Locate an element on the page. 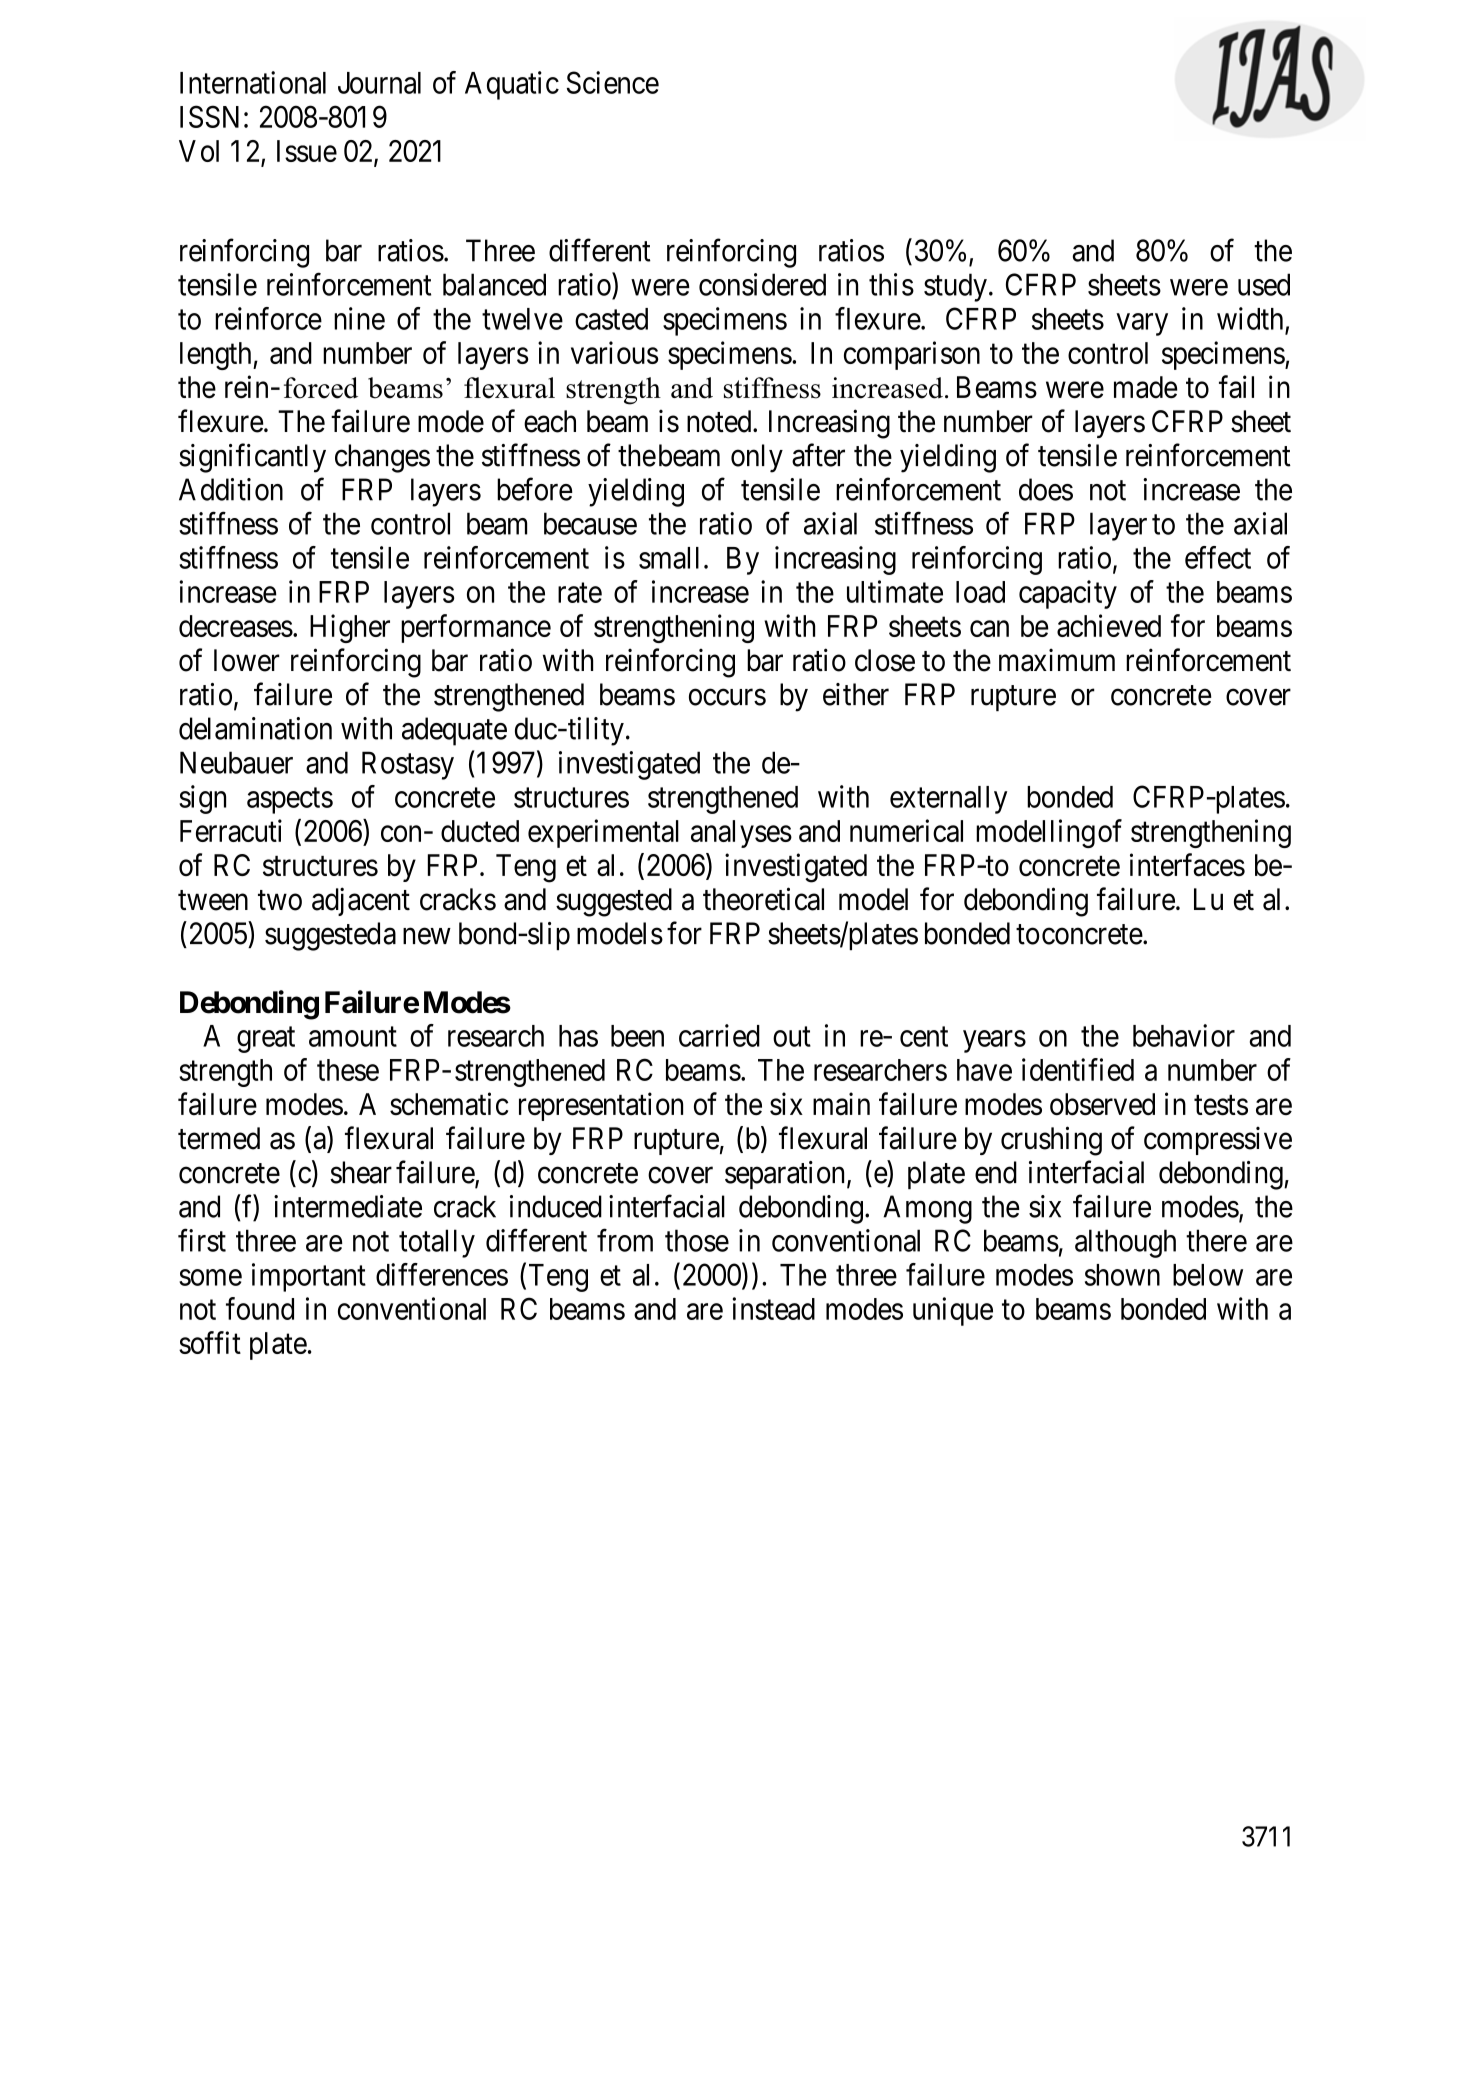 This page has width=1473, height=2083. maximum is located at coordinates (1057, 660).
